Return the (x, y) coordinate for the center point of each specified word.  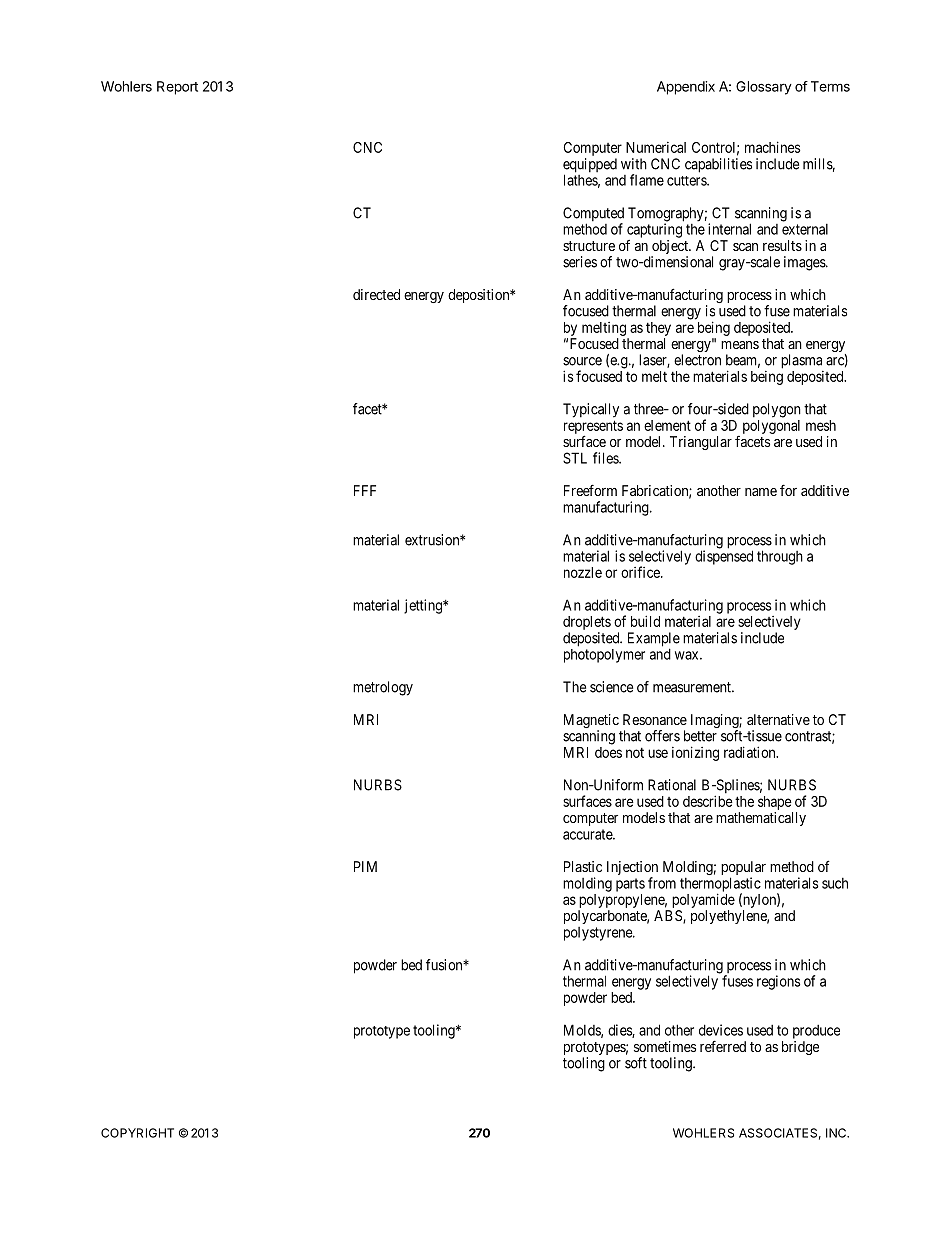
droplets (587, 624)
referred (723, 1046)
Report (177, 88)
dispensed (724, 557)
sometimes (665, 1046)
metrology (383, 688)
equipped (590, 166)
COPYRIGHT (137, 1133)
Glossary (764, 88)
